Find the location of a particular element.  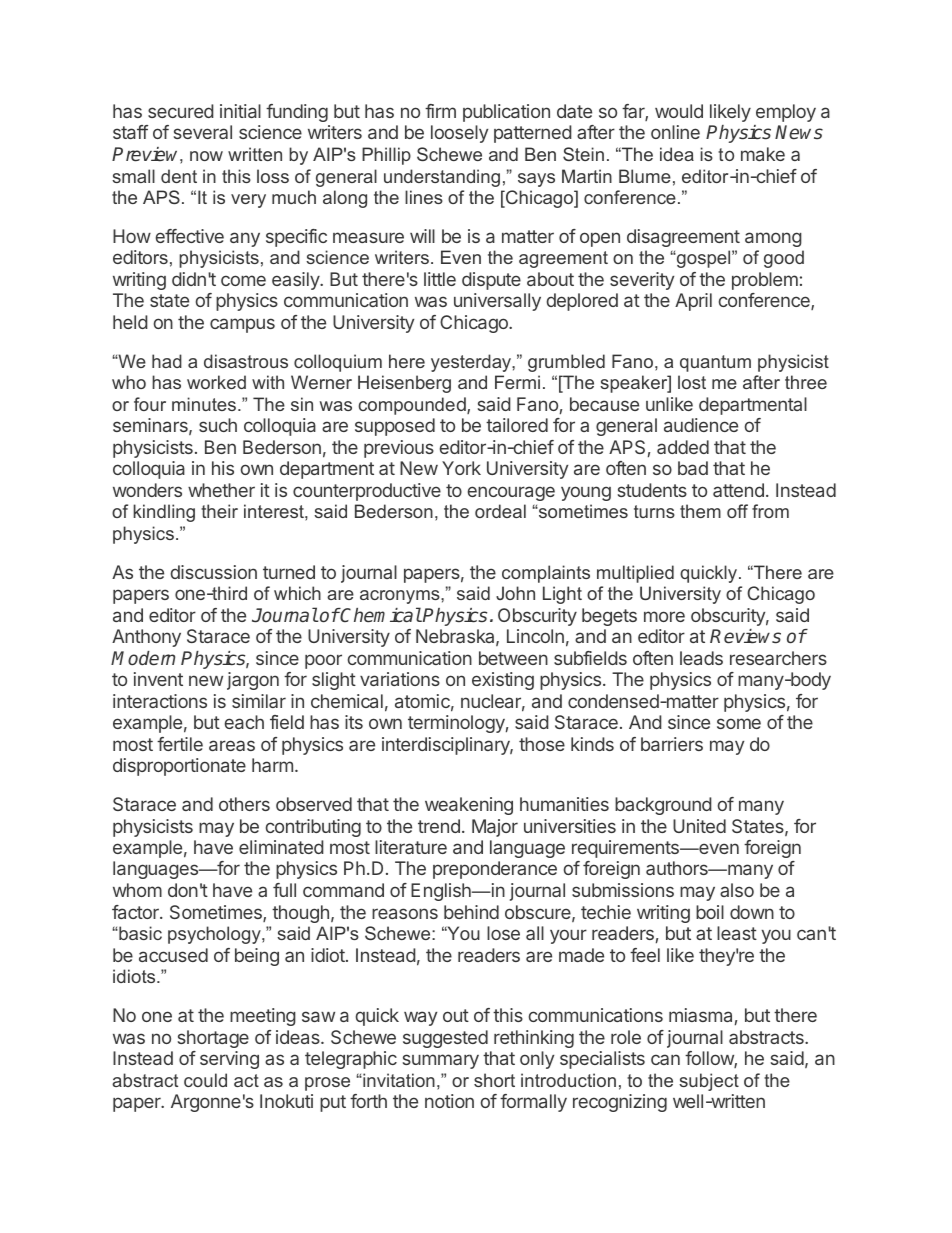

loosely is located at coordinates (459, 134).
